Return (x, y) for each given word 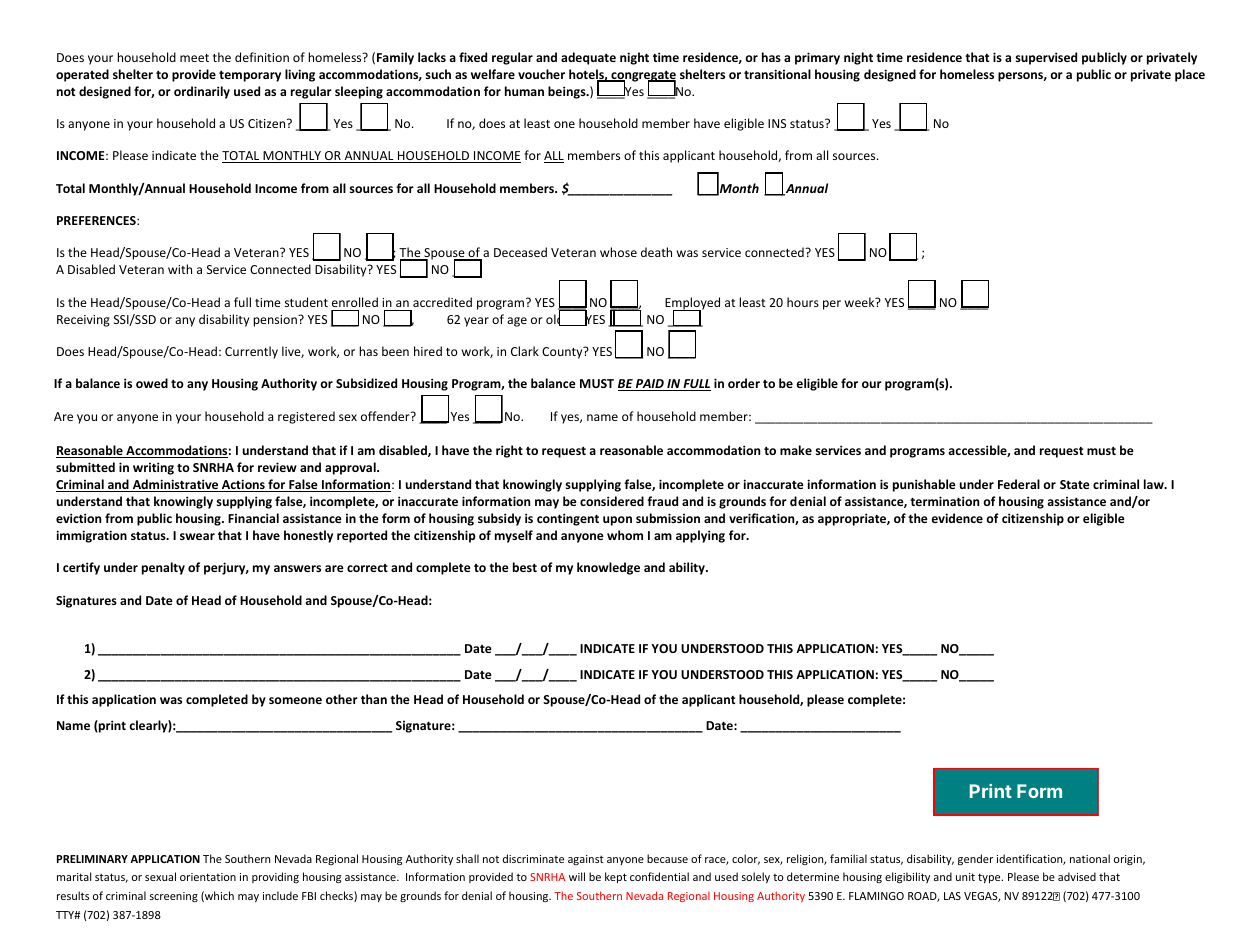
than (374, 699)
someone (295, 700)
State (1075, 484)
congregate (642, 77)
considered (612, 501)
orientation (208, 877)
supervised (1046, 58)
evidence (957, 518)
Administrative (175, 485)
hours (803, 302)
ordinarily (202, 92)
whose (618, 252)
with (180, 269)
